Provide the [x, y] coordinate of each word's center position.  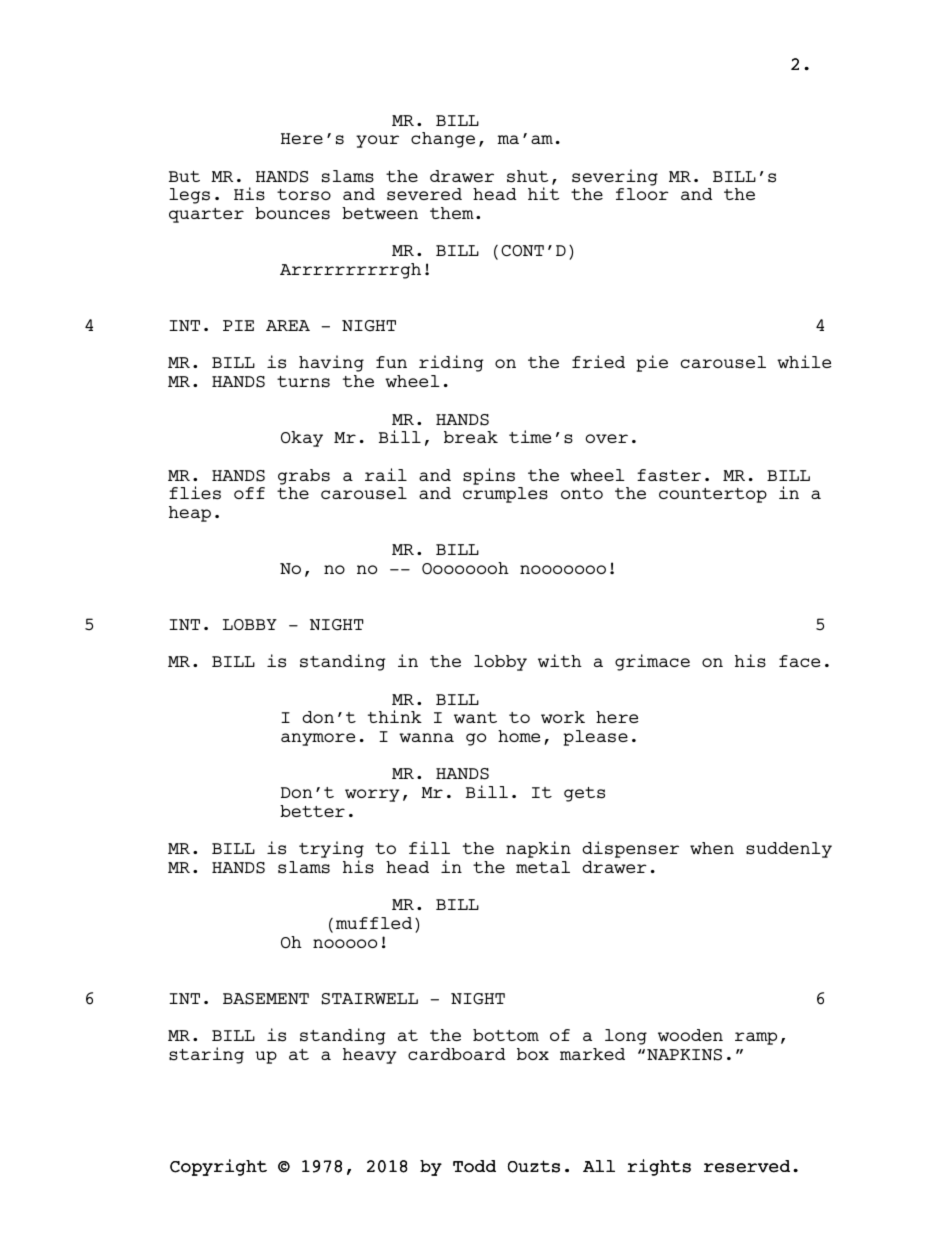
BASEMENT [266, 999]
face [799, 661]
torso [304, 195]
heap [190, 514]
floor [642, 194]
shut [527, 176]
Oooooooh [465, 568]
